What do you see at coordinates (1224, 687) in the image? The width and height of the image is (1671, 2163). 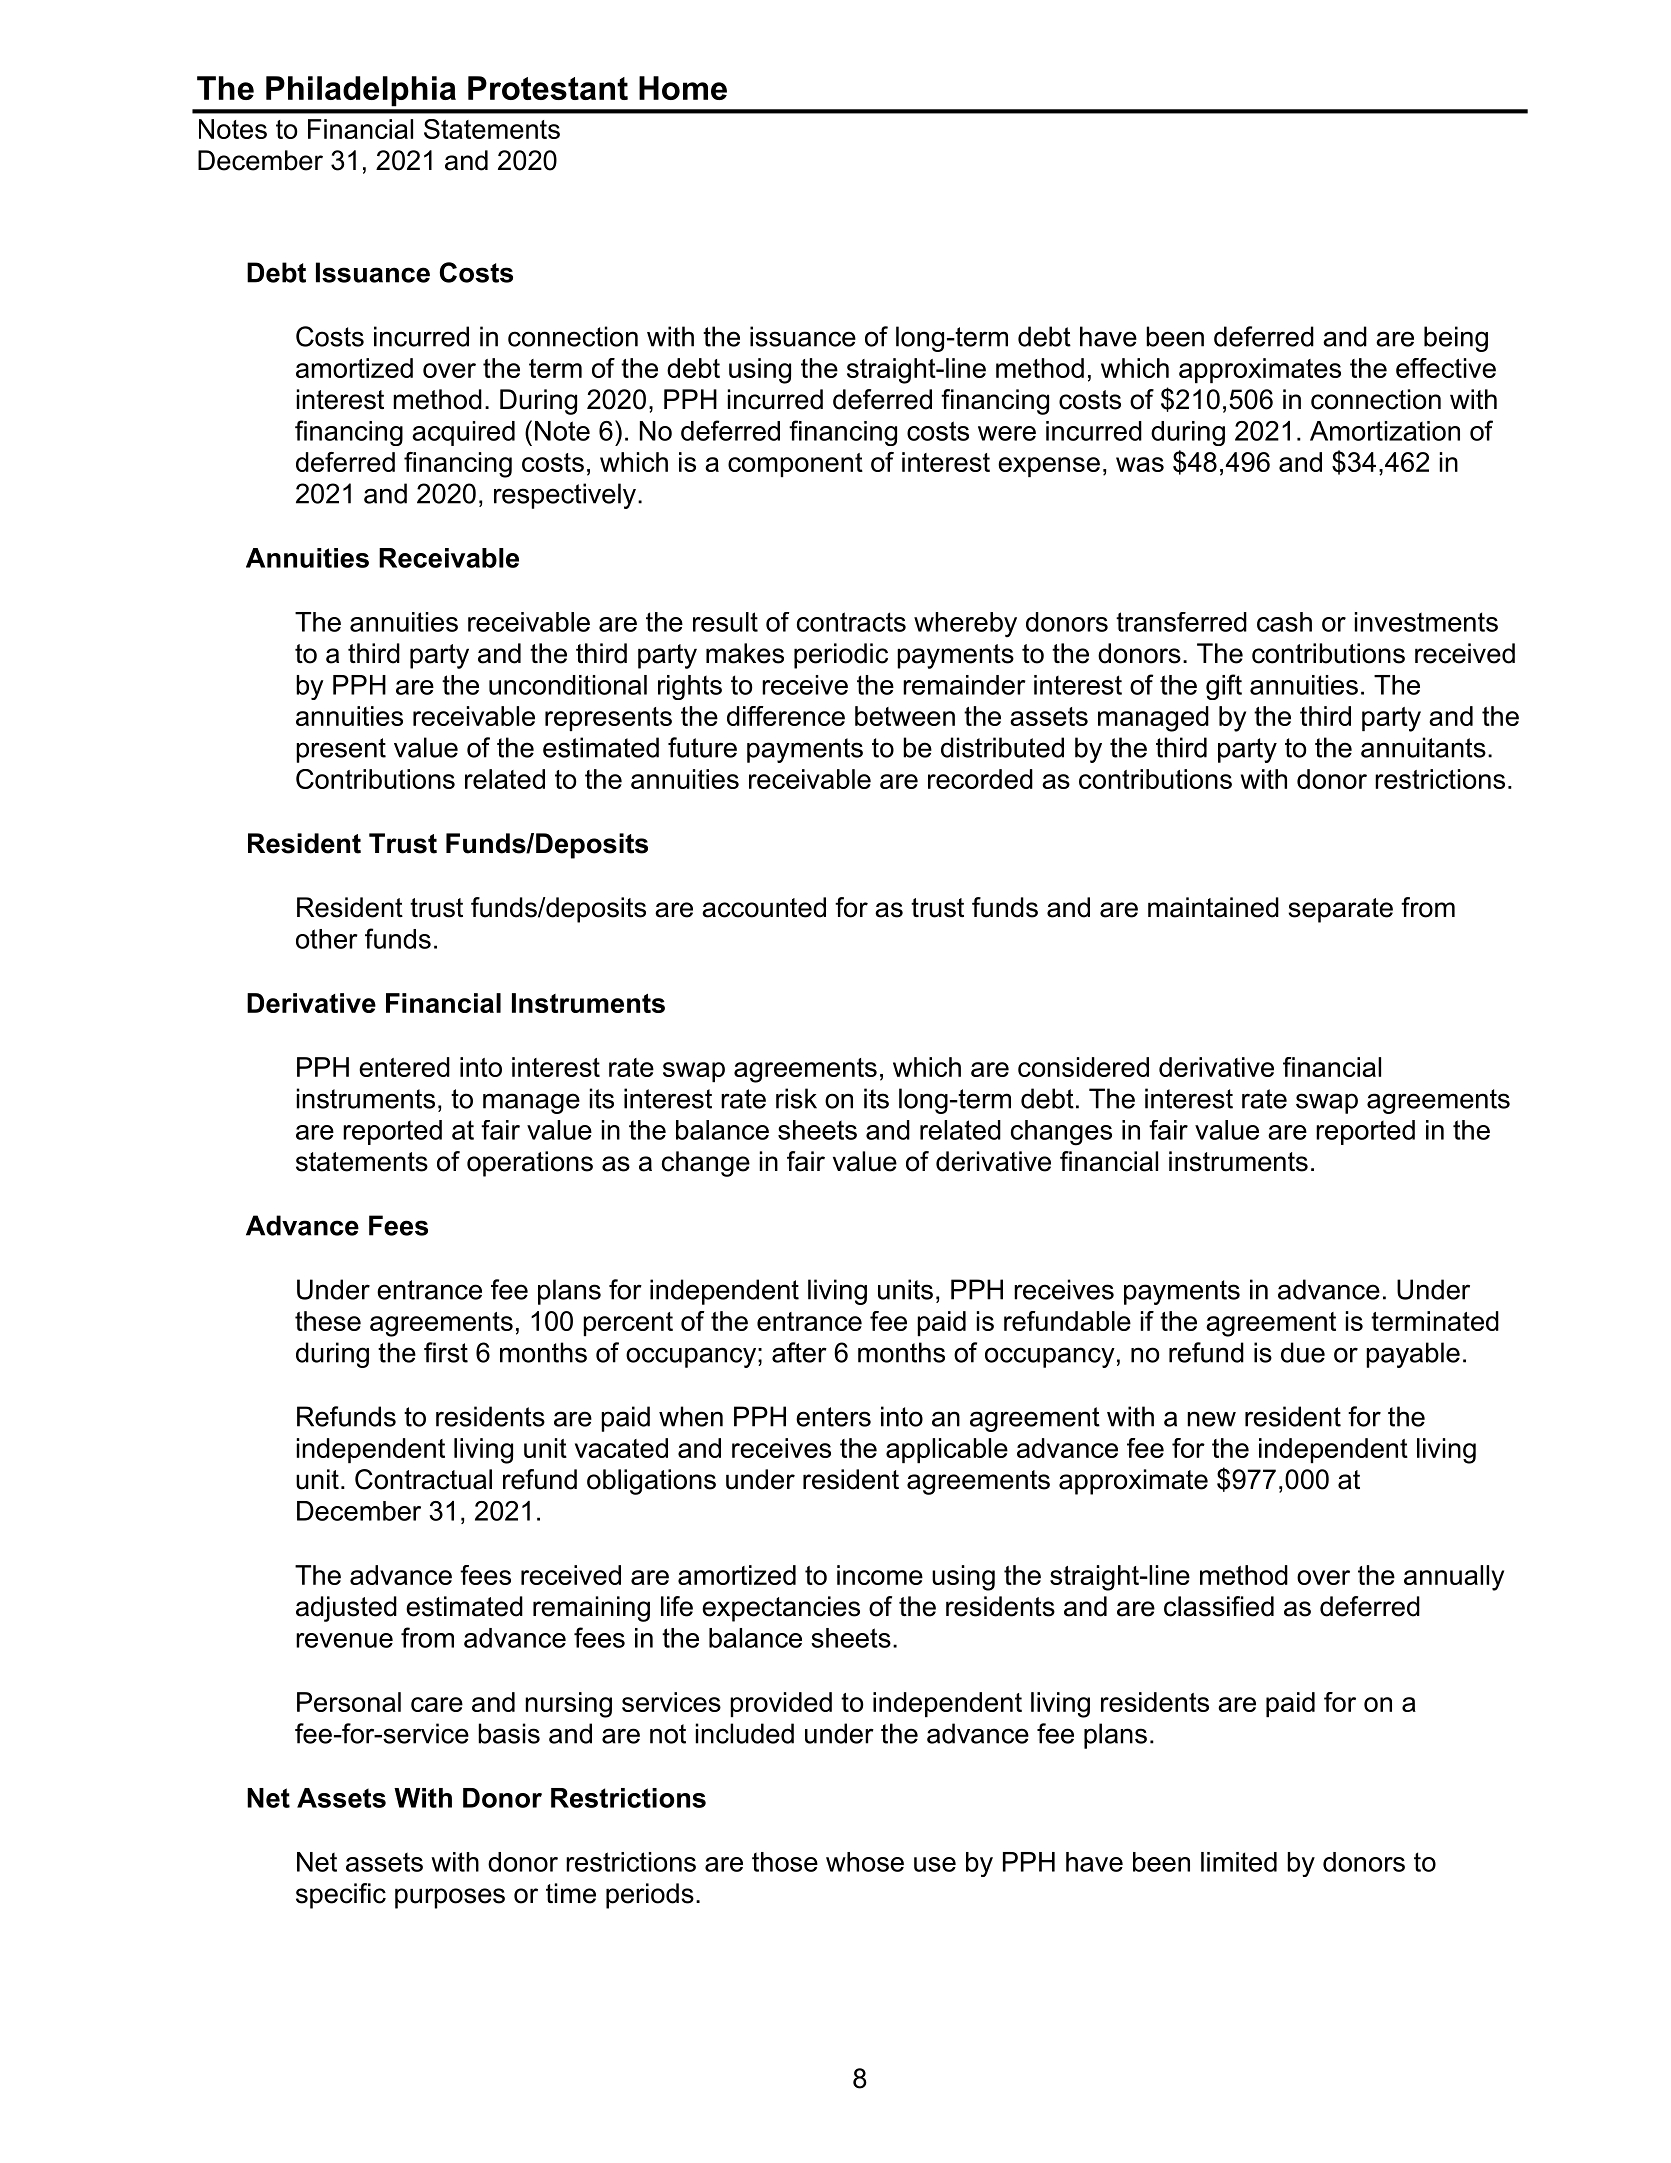 I see `gift` at bounding box center [1224, 687].
